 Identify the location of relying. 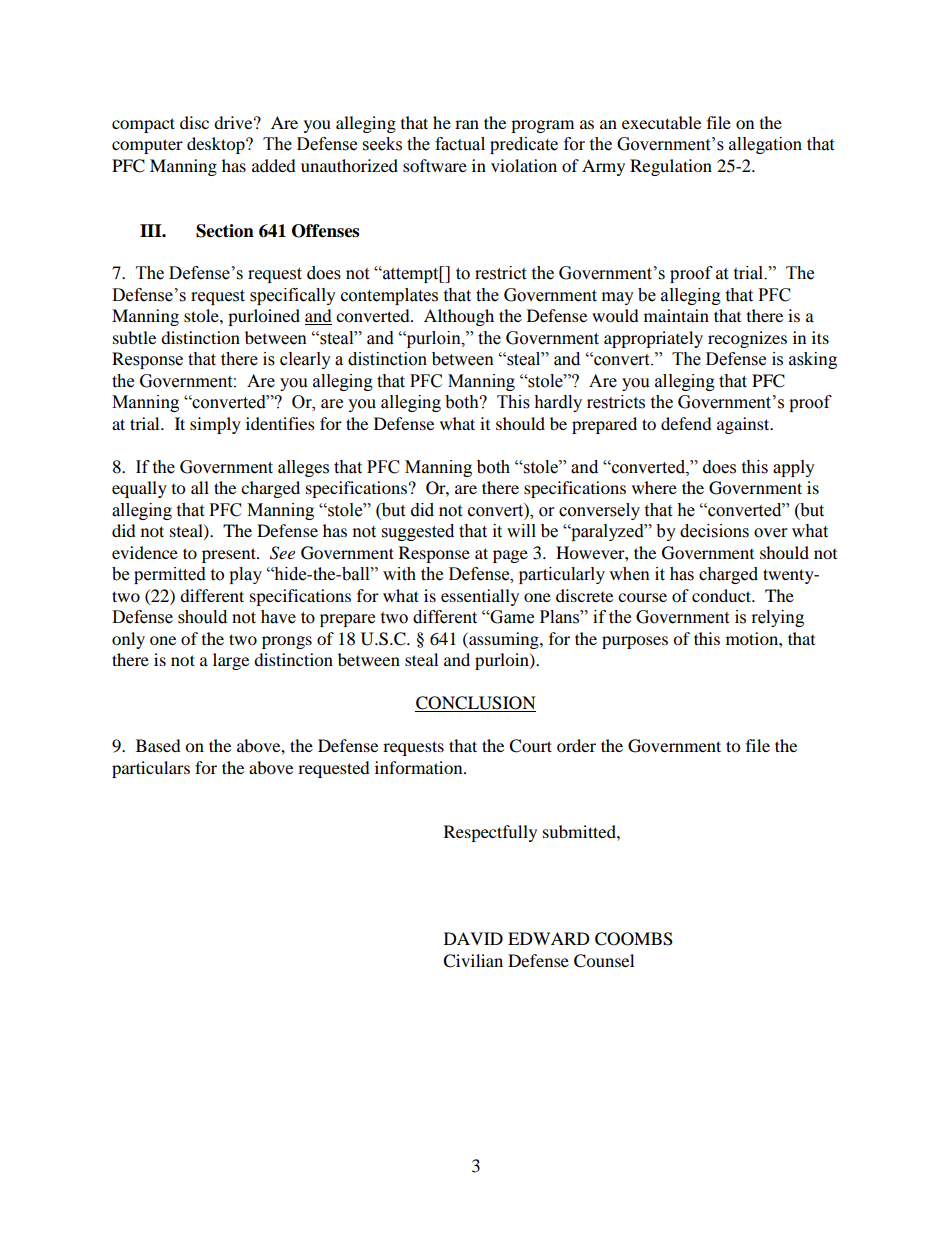
(778, 618).
